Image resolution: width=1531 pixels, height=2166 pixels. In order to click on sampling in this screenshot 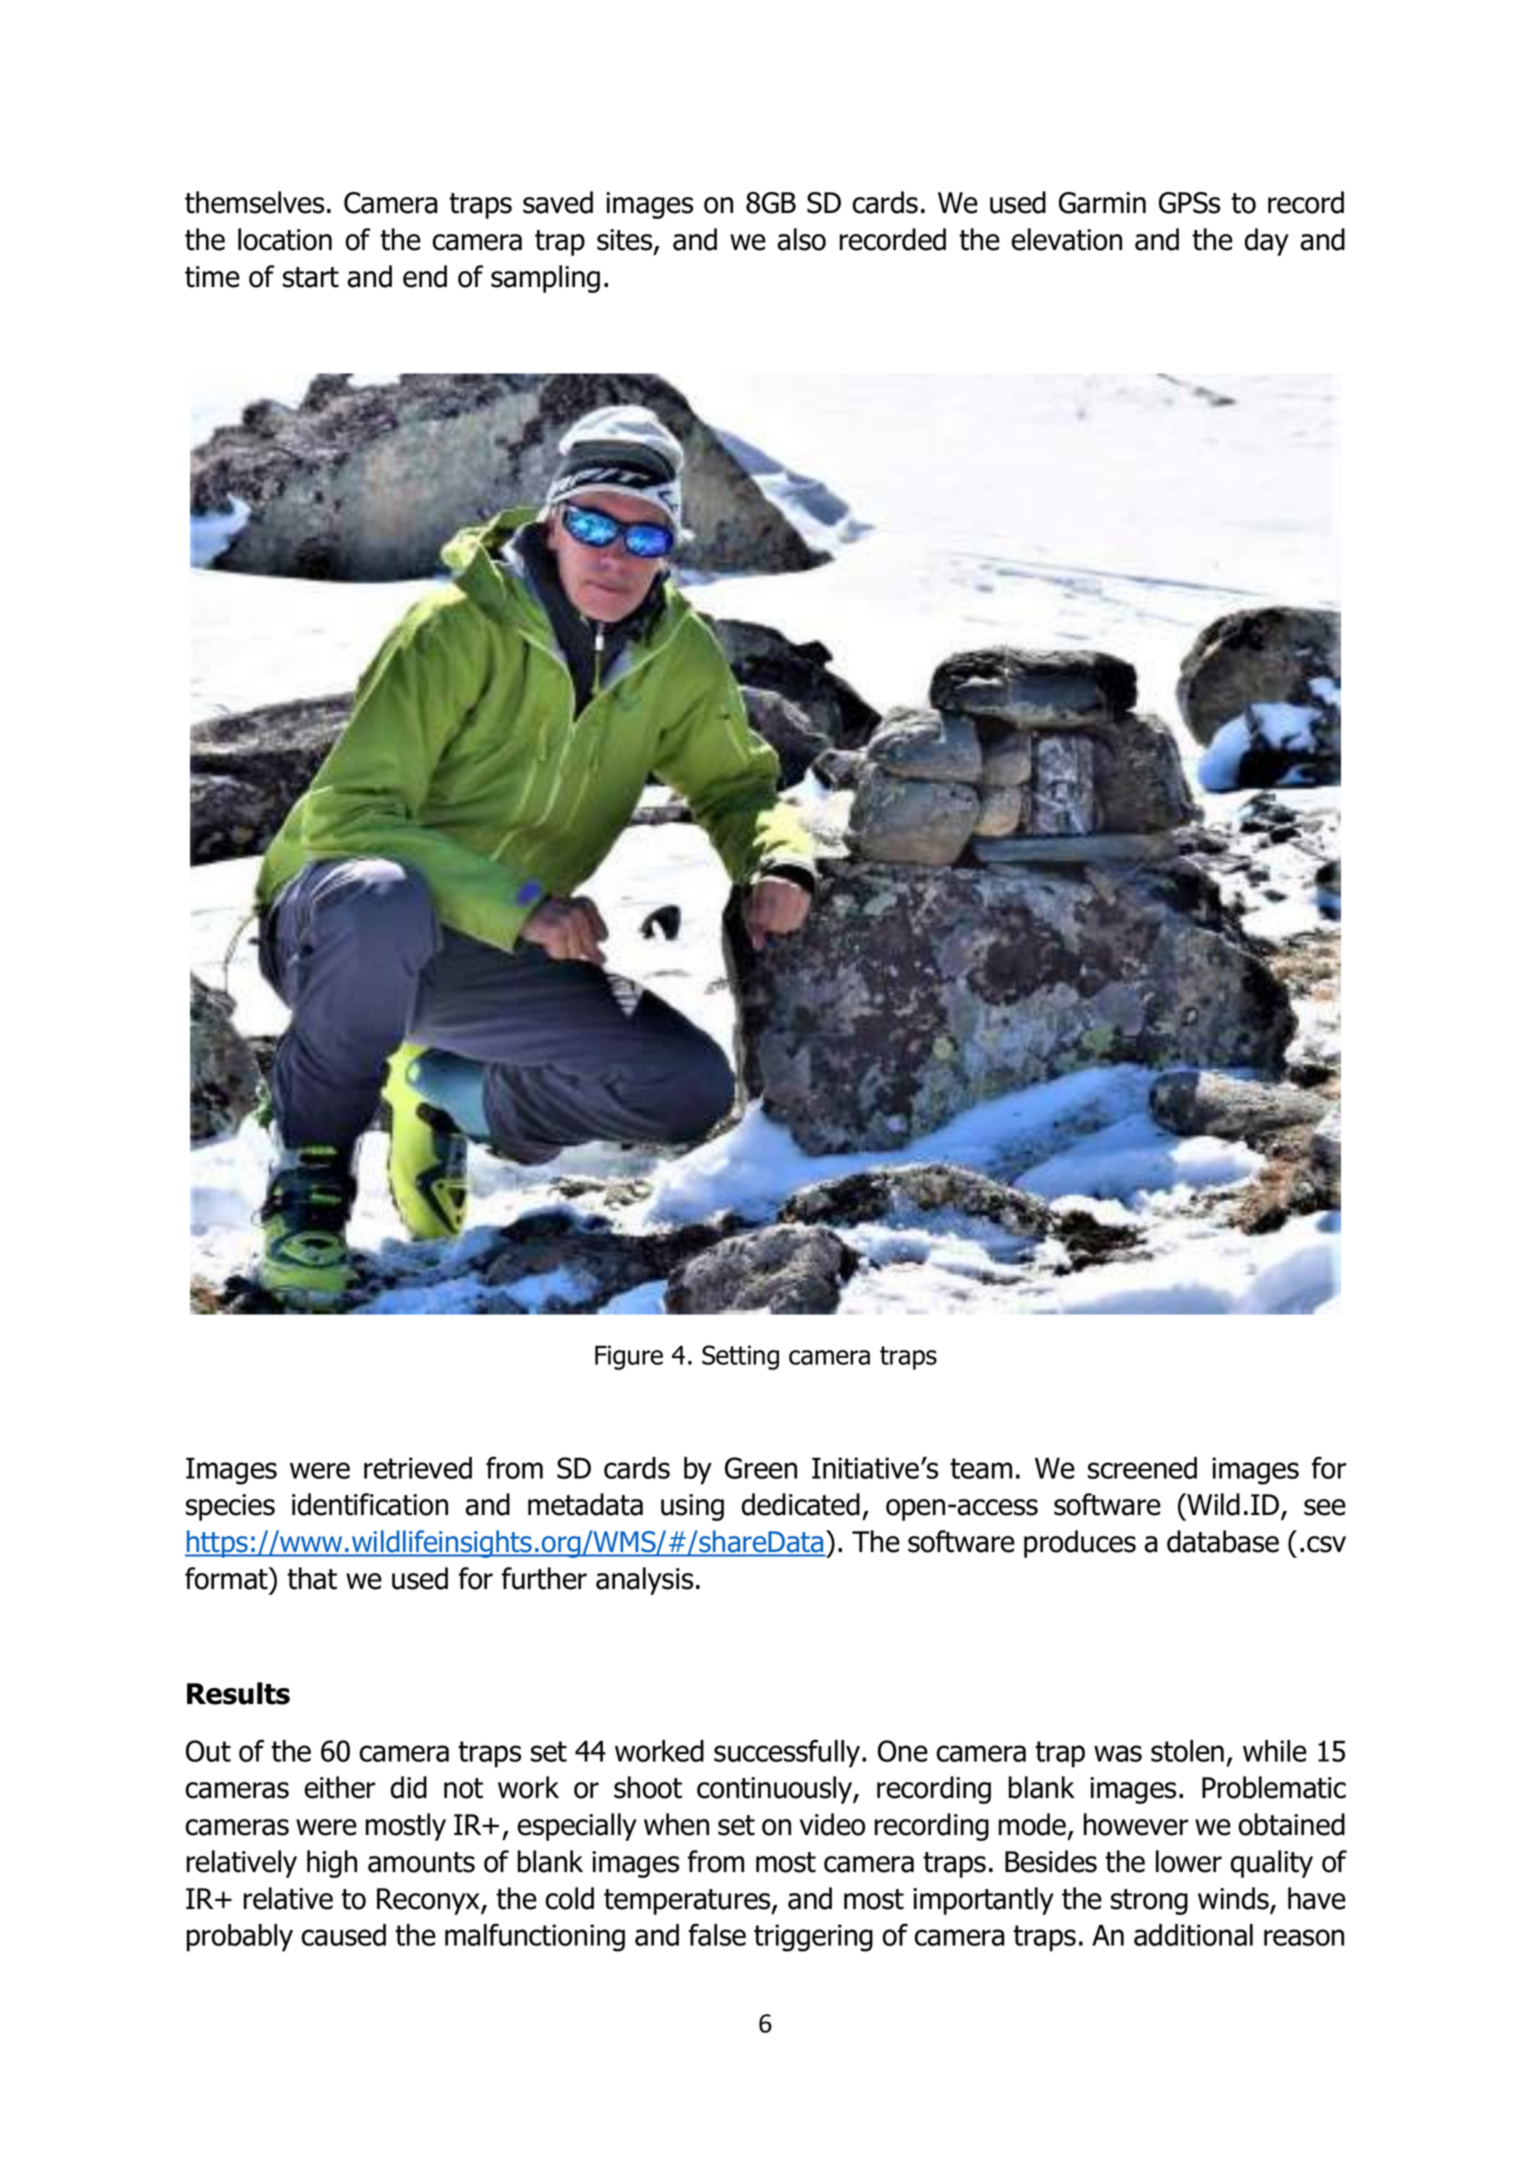, I will do `click(545, 279)`.
